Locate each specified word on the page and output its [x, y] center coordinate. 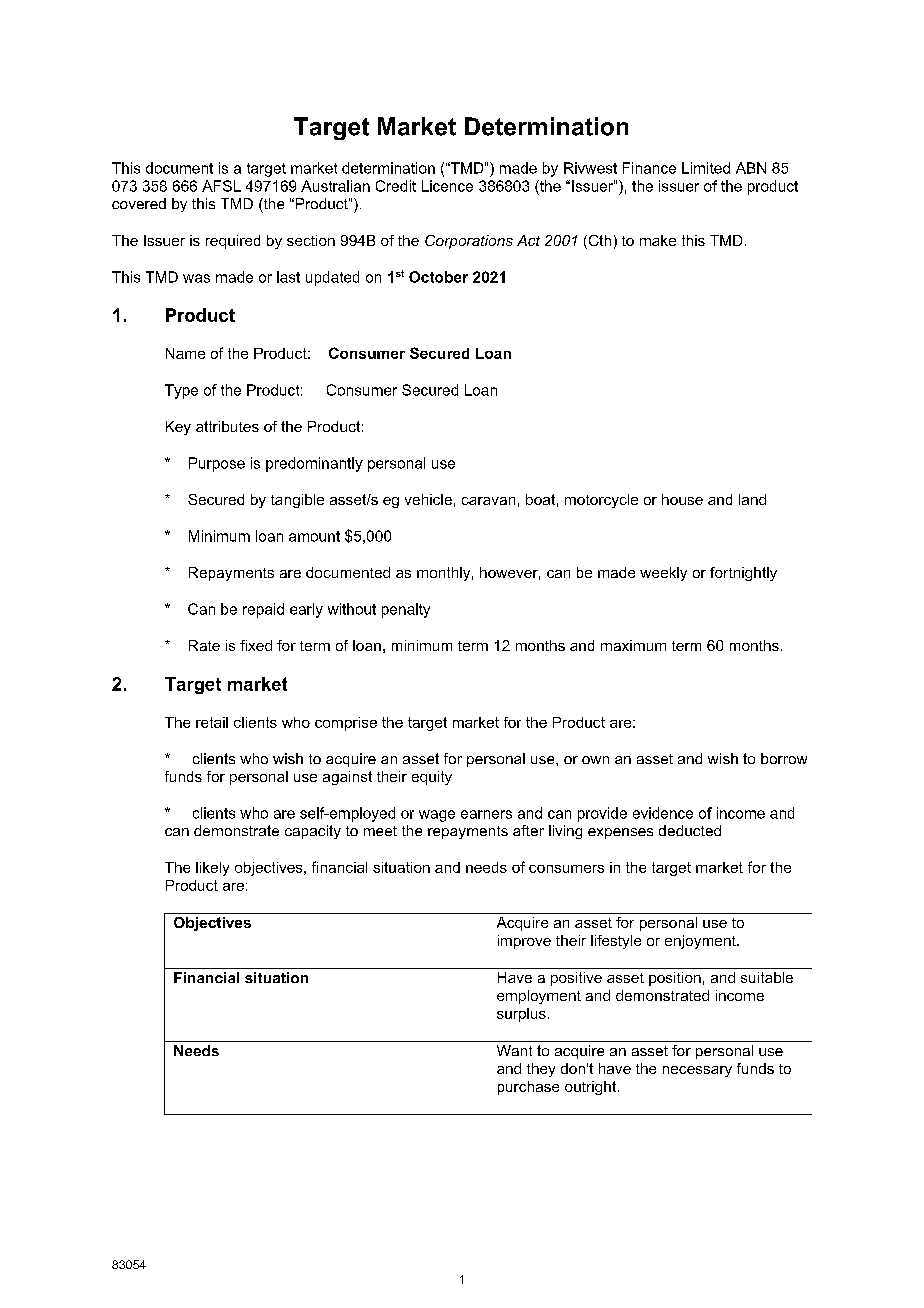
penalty [406, 610]
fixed [256, 645]
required [233, 242]
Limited [706, 168]
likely [212, 869]
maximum [633, 645]
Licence [447, 186]
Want [514, 1050]
